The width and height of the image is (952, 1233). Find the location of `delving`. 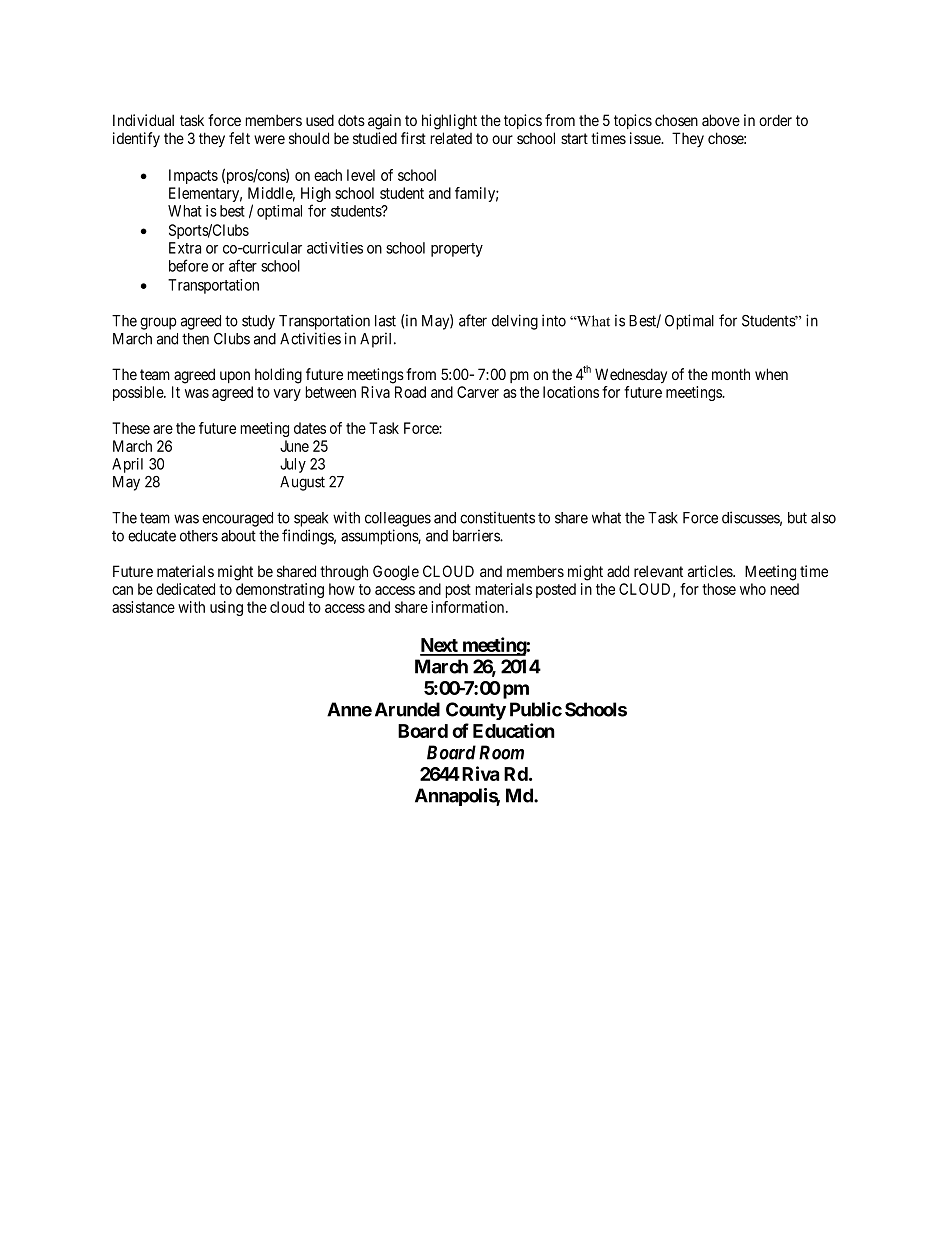

delving is located at coordinates (515, 322).
